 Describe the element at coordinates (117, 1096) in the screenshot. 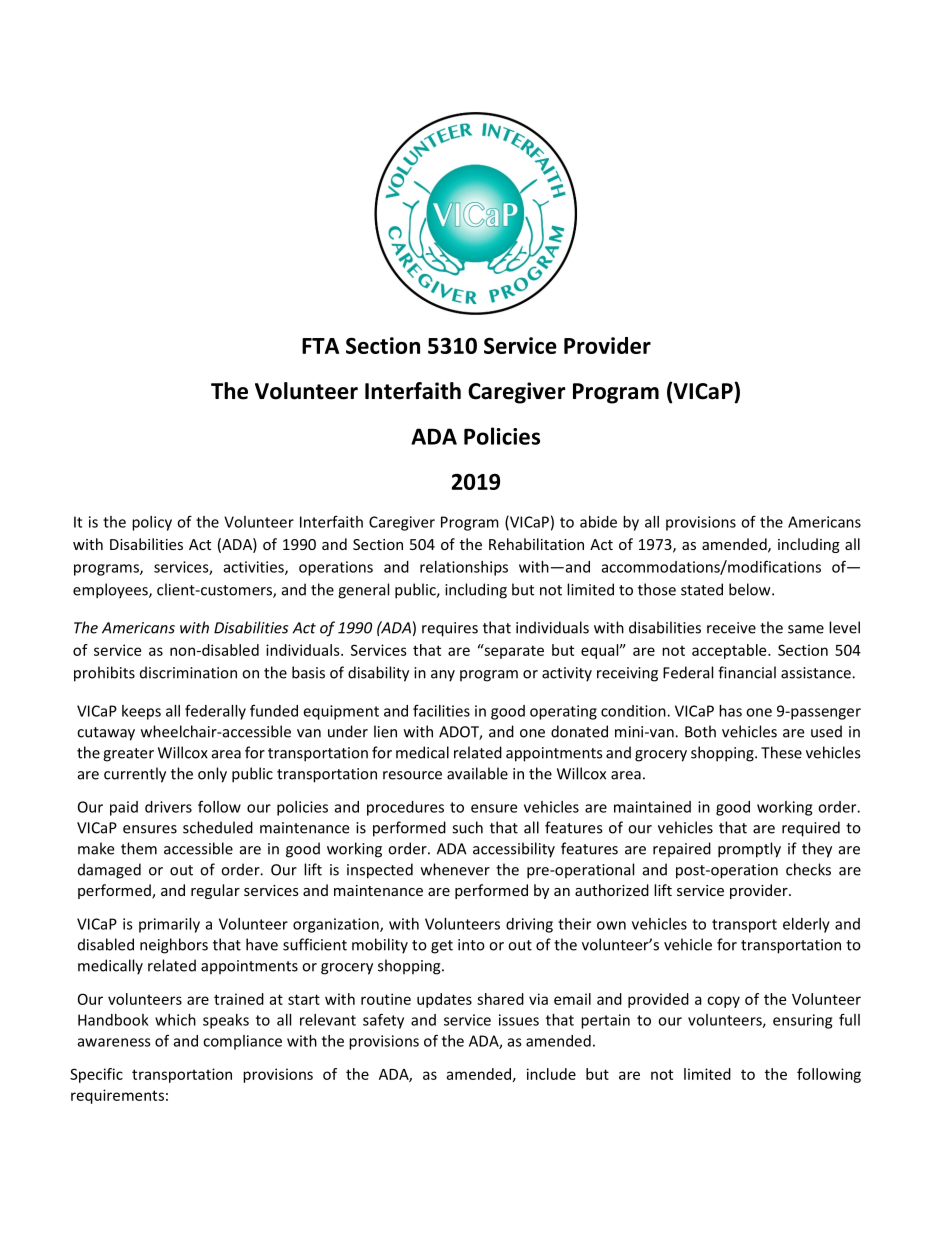

I see `requirements` at that location.
